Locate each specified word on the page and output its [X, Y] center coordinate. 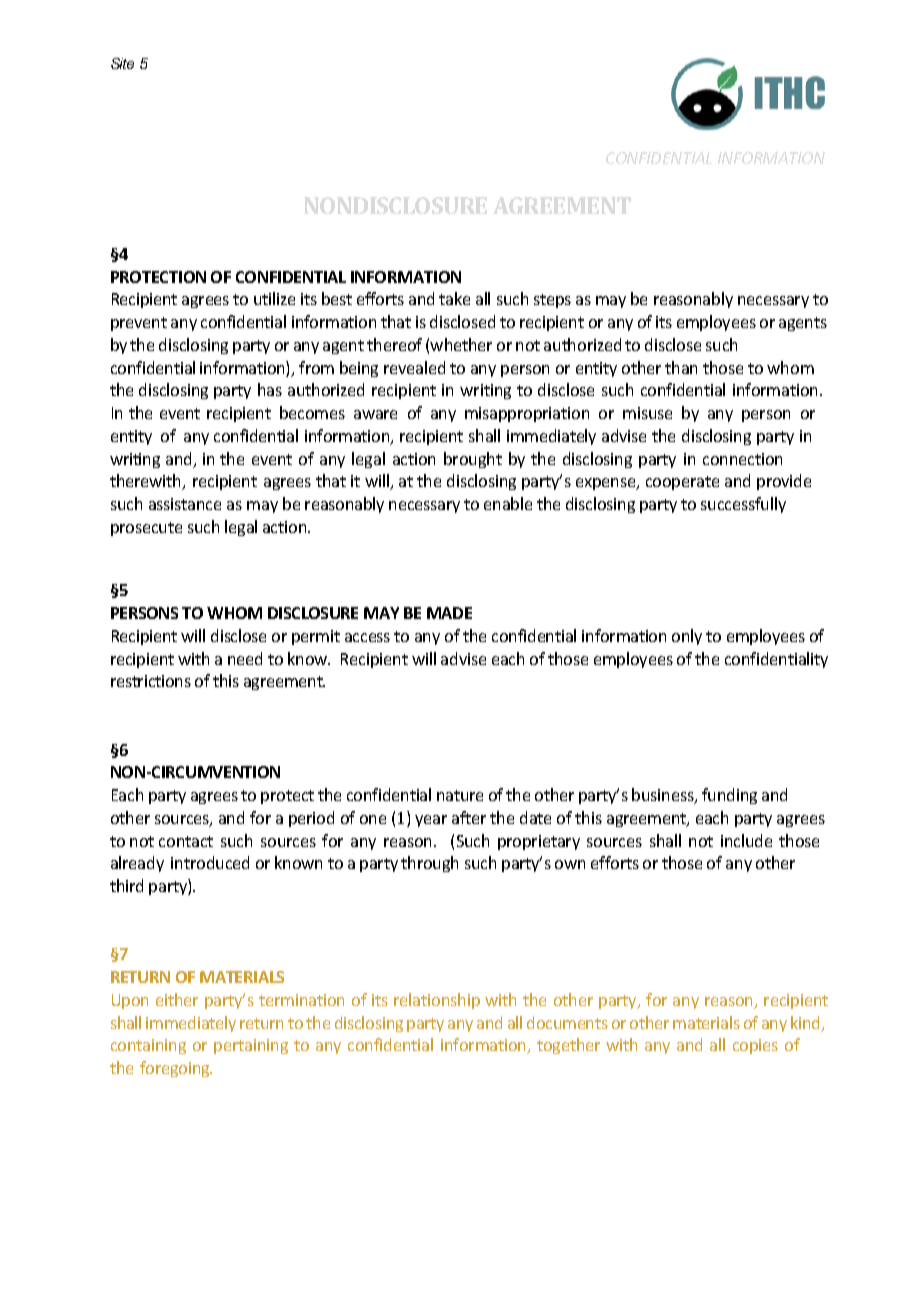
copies [755, 1046]
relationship [437, 1001]
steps [552, 301]
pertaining [251, 1046]
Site [122, 63]
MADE [449, 613]
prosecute [146, 529]
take [454, 298]
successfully [743, 505]
